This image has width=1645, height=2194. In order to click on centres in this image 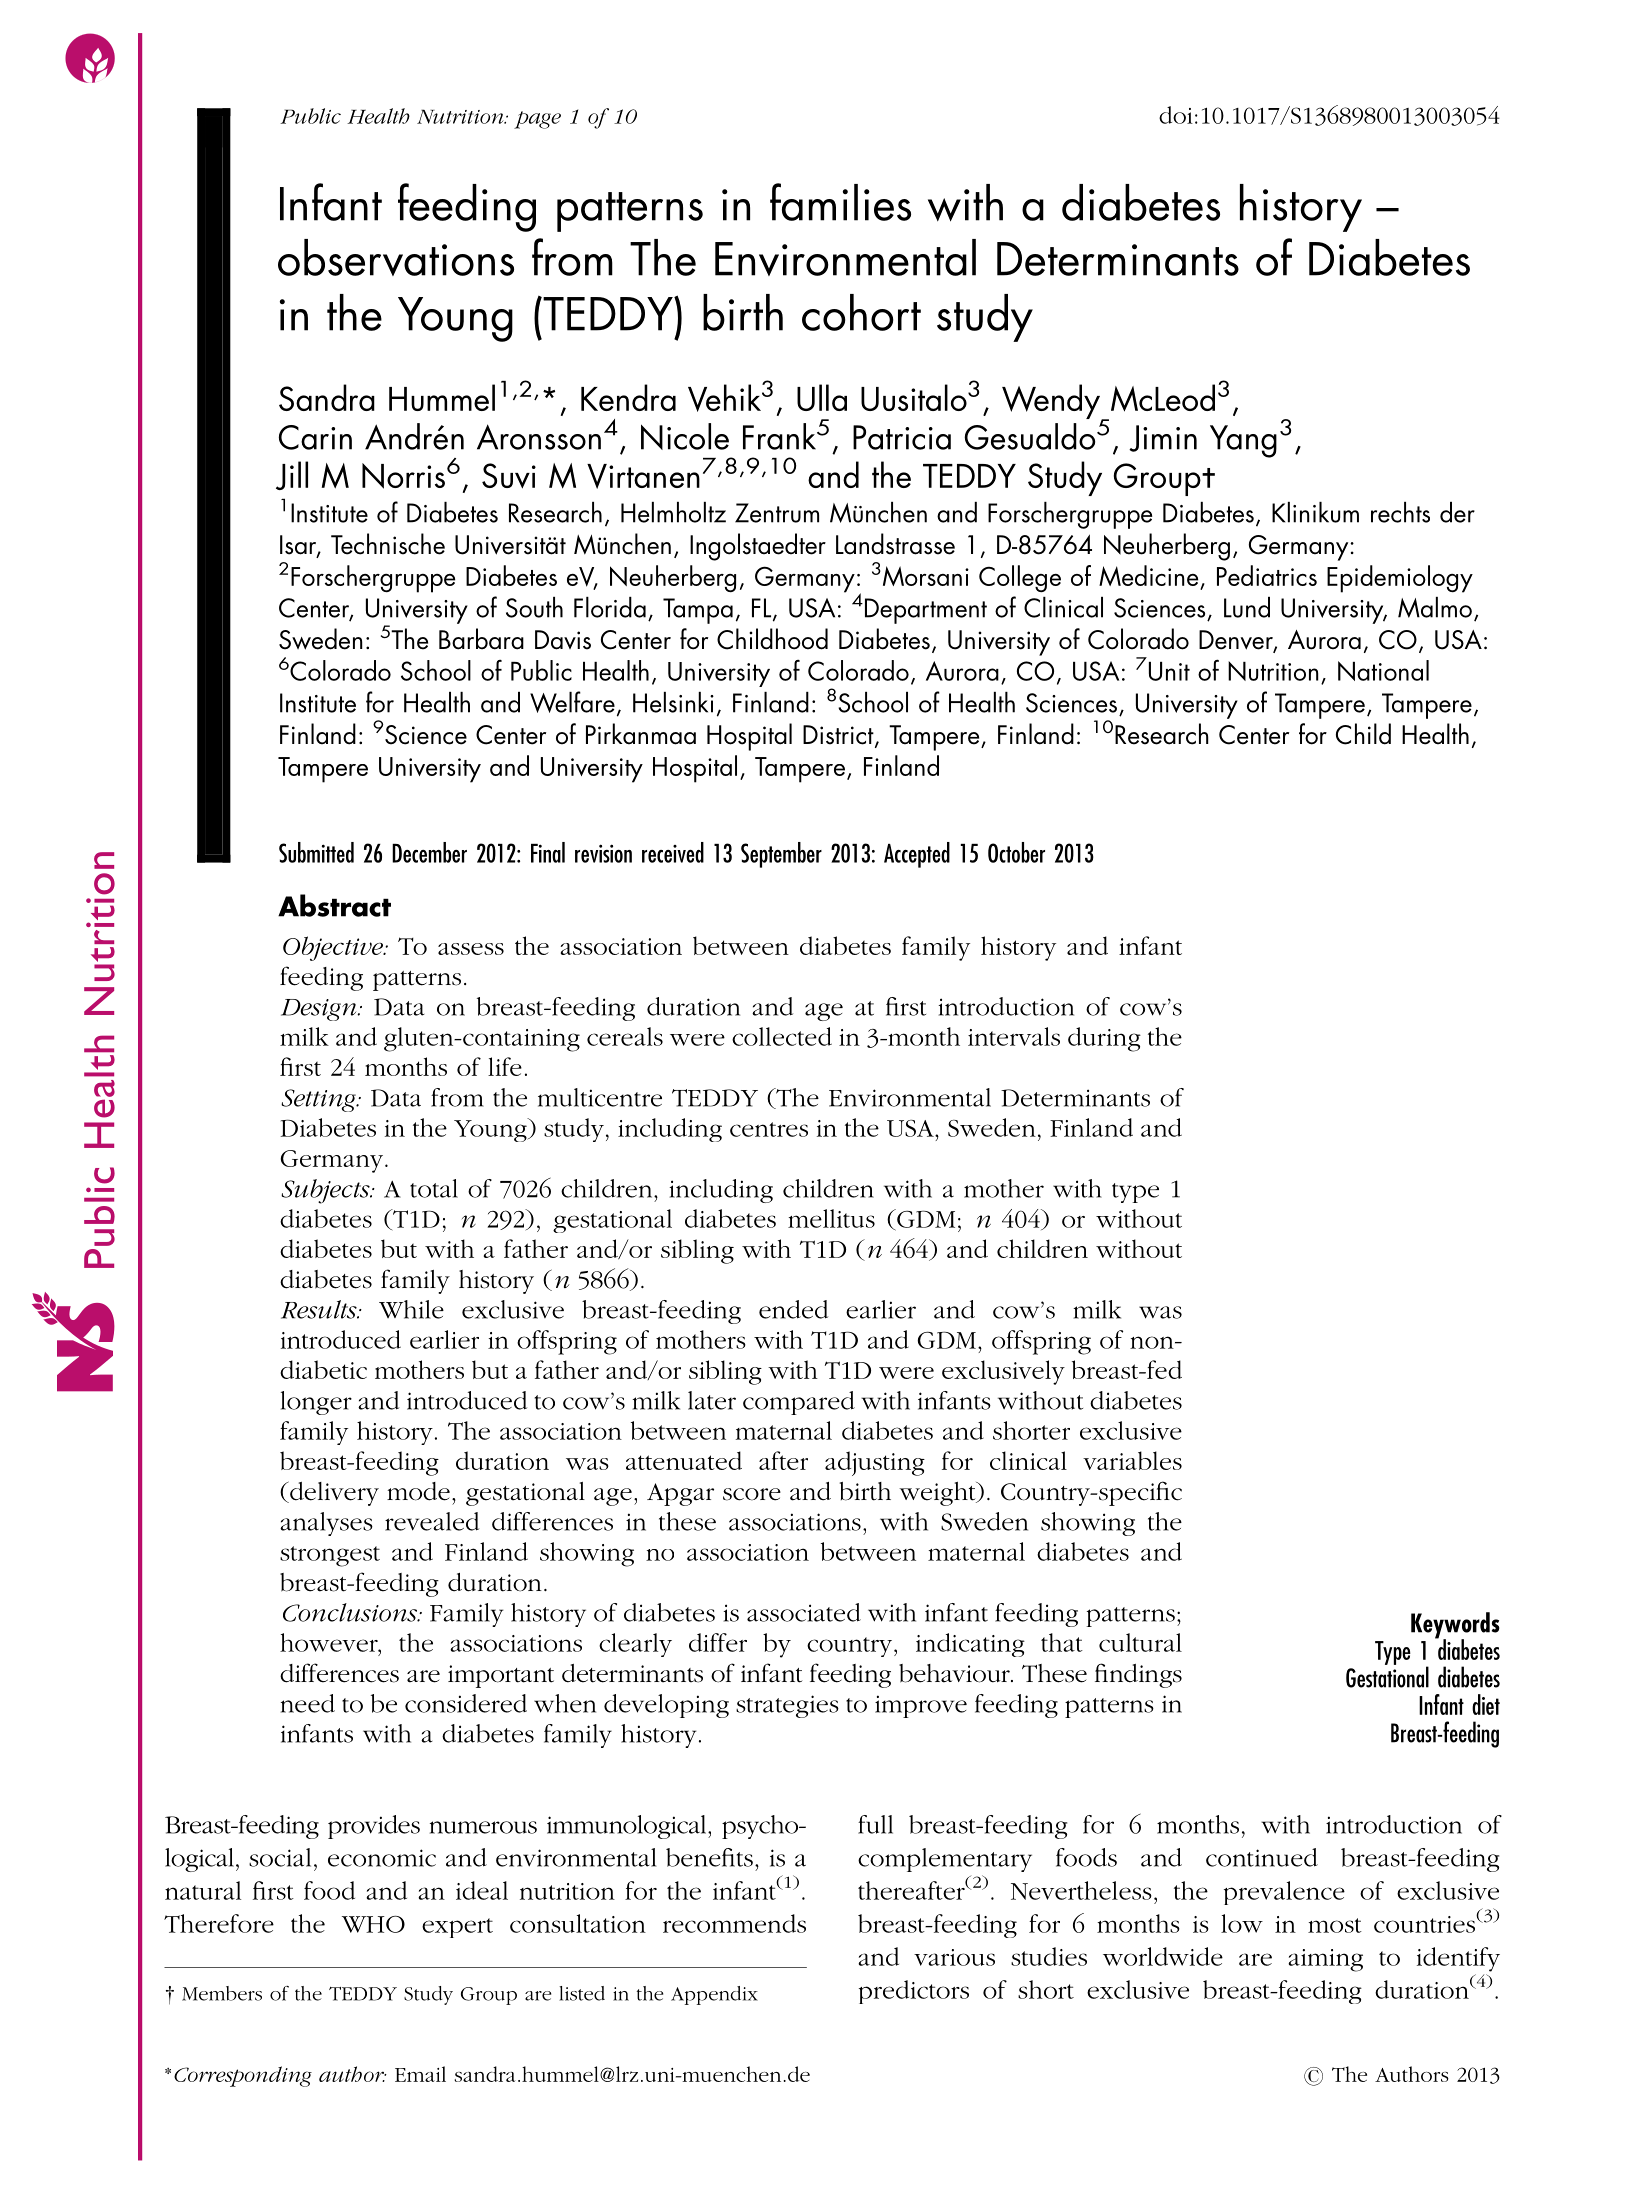, I will do `click(769, 1129)`.
